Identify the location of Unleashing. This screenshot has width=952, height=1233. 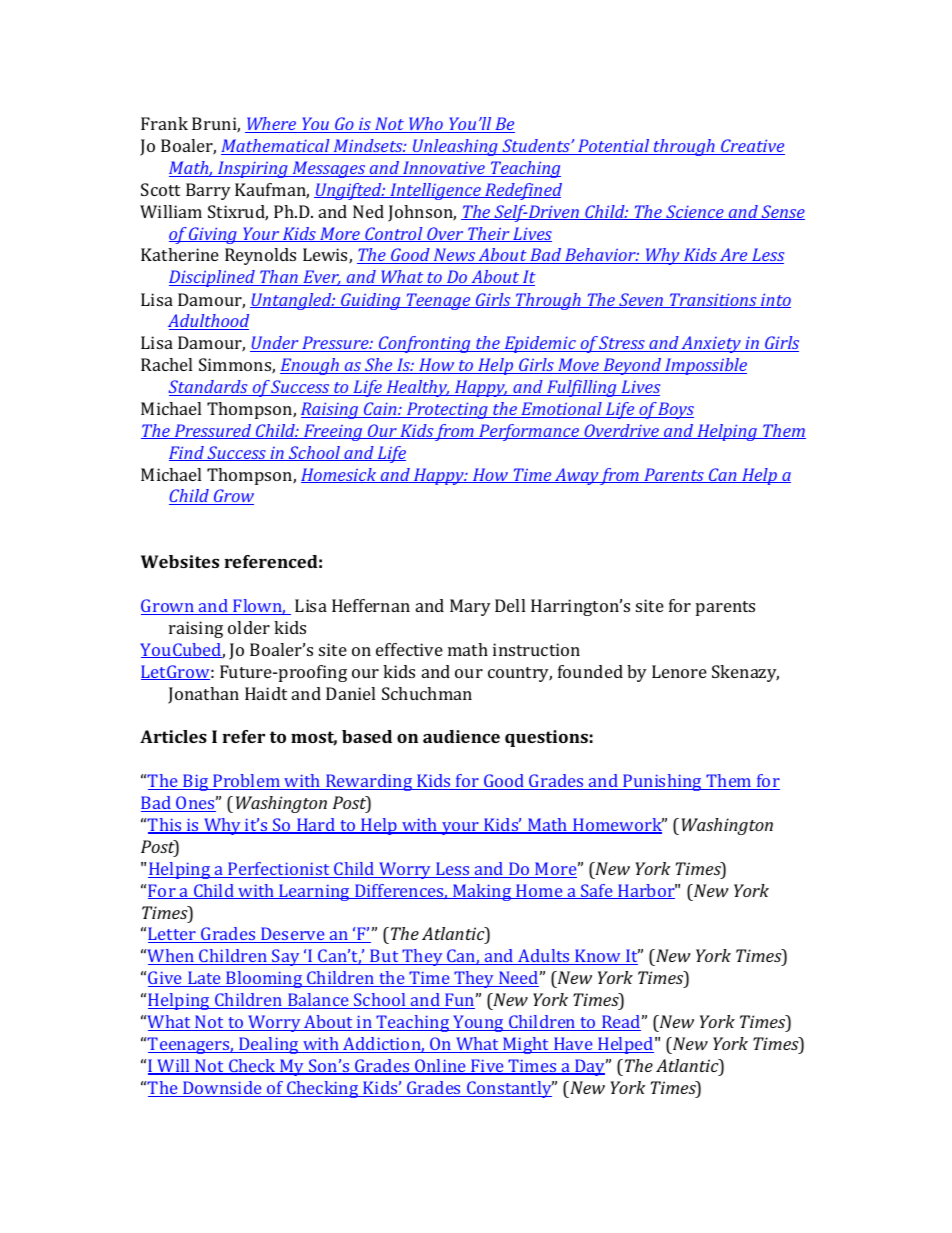
(455, 147).
